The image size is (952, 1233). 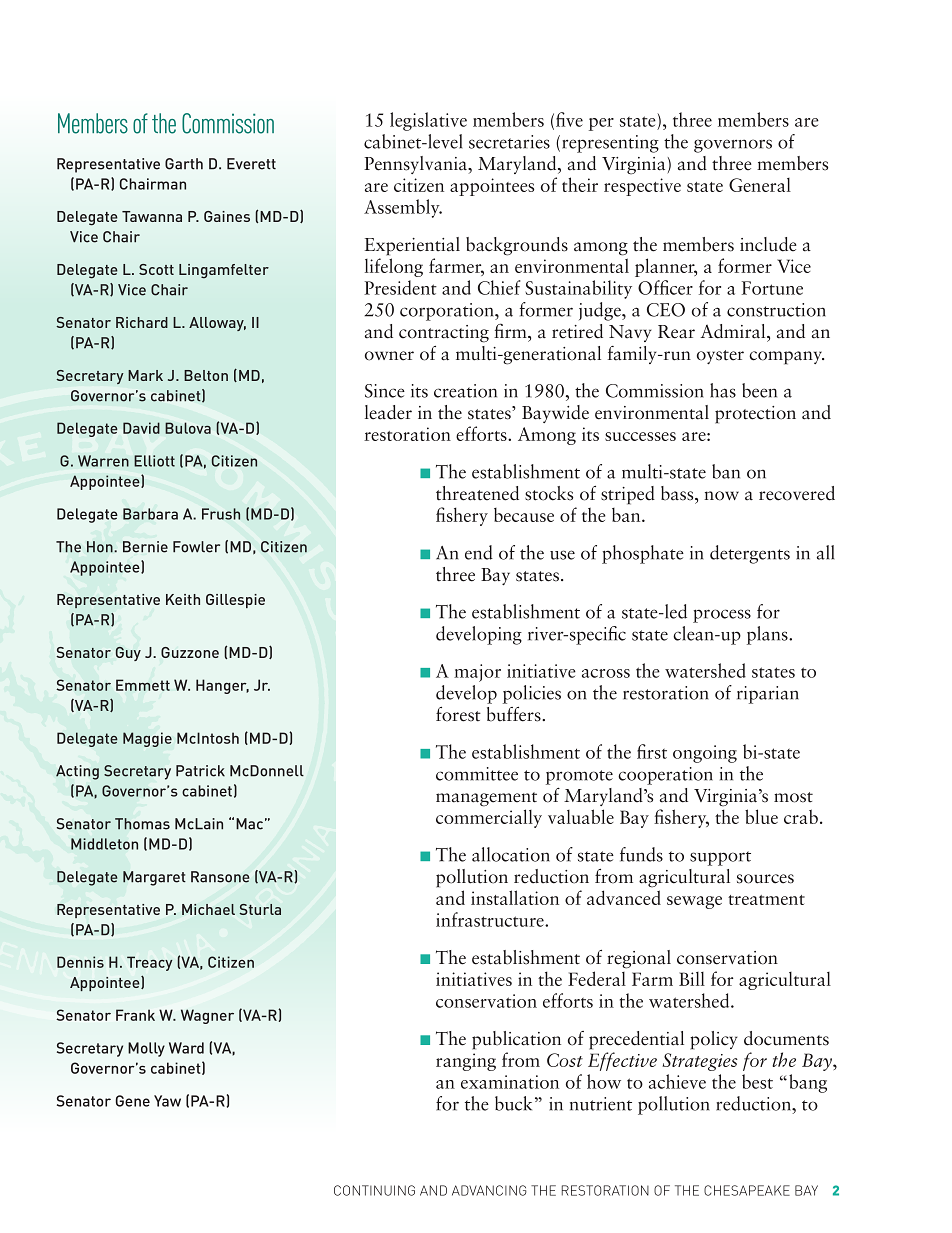 I want to click on respective, so click(x=642, y=187).
